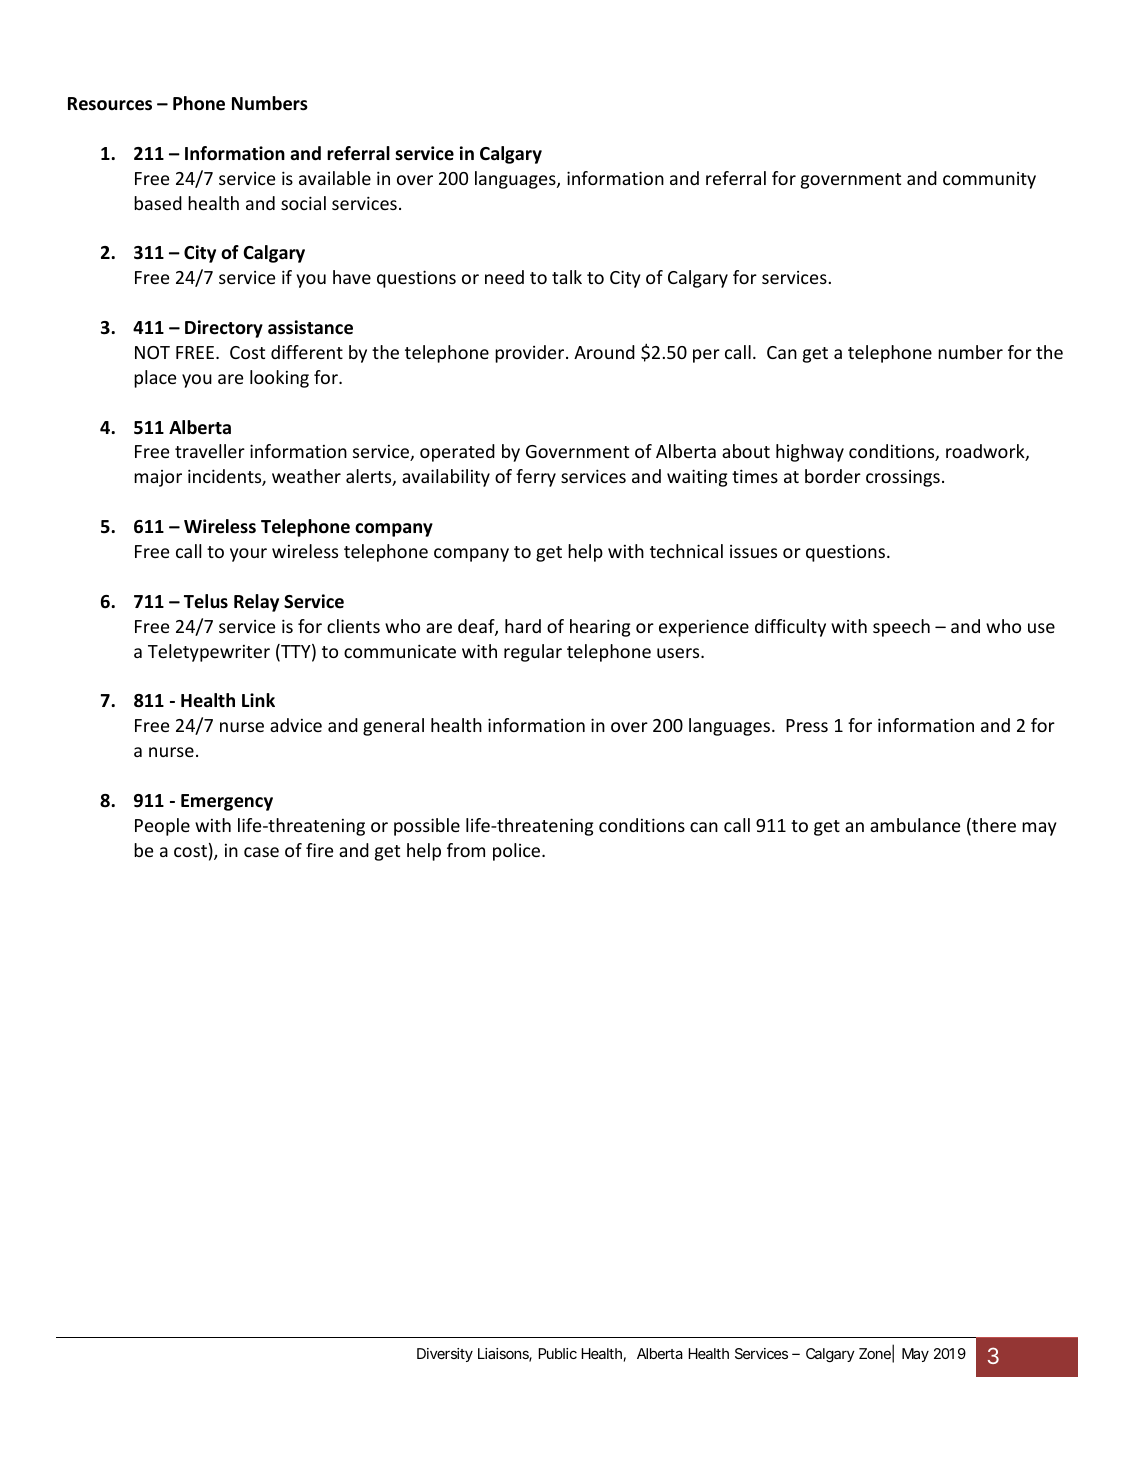 This document has height=1468, width=1134. I want to click on based, so click(158, 203).
